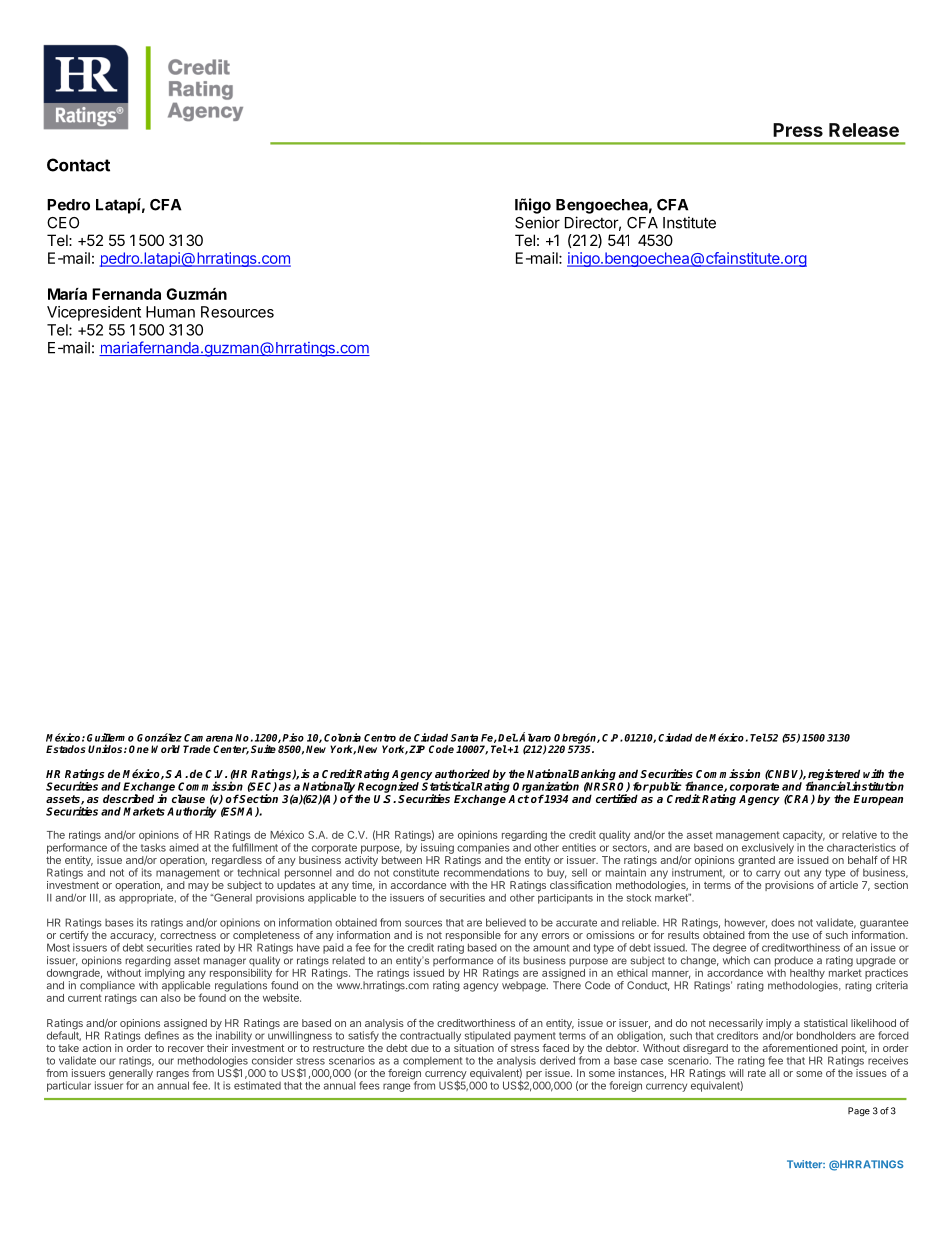  What do you see at coordinates (78, 165) in the screenshot?
I see `Contact` at bounding box center [78, 165].
